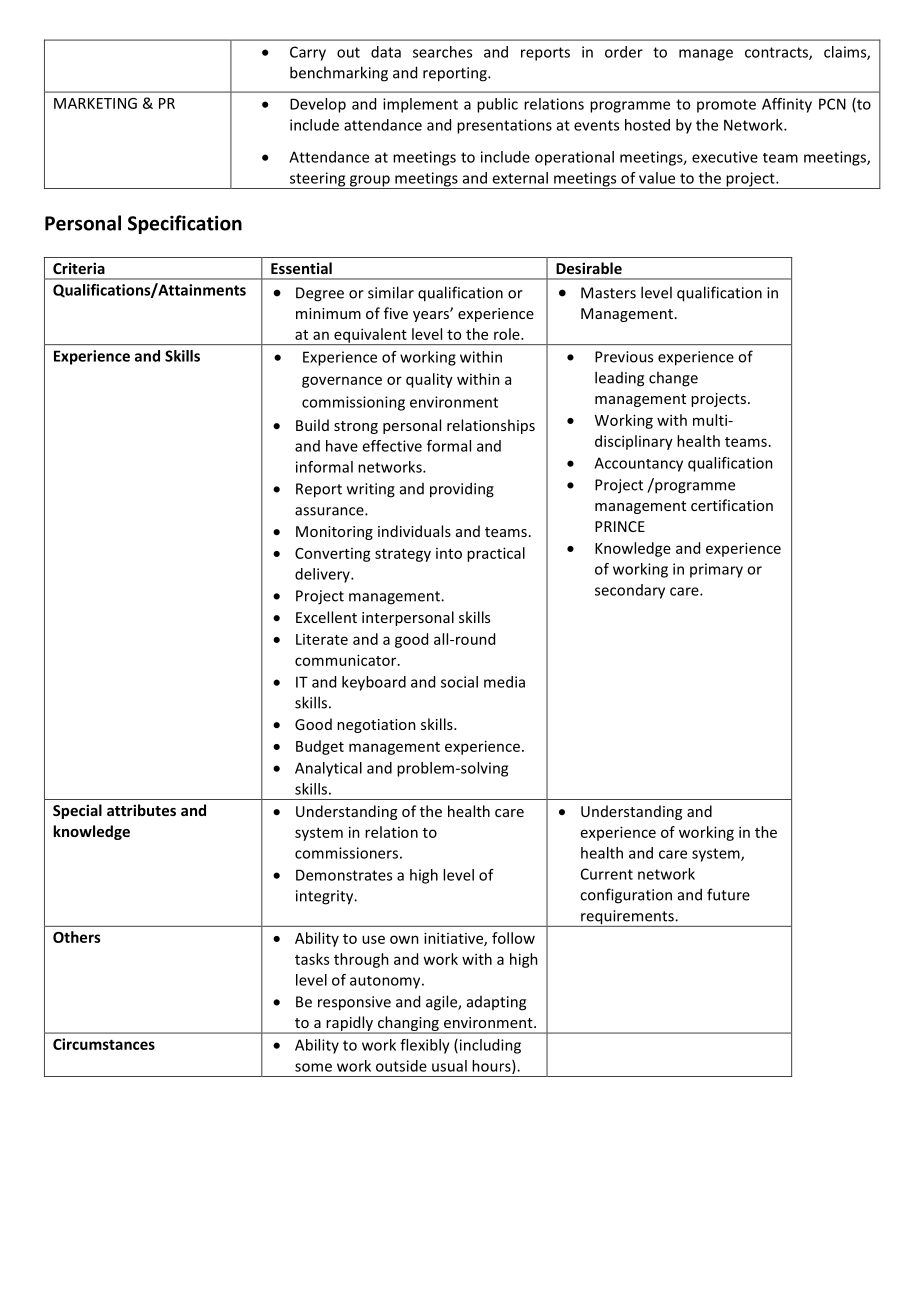 This page has width=924, height=1307. I want to click on MARKETING, so click(95, 103).
